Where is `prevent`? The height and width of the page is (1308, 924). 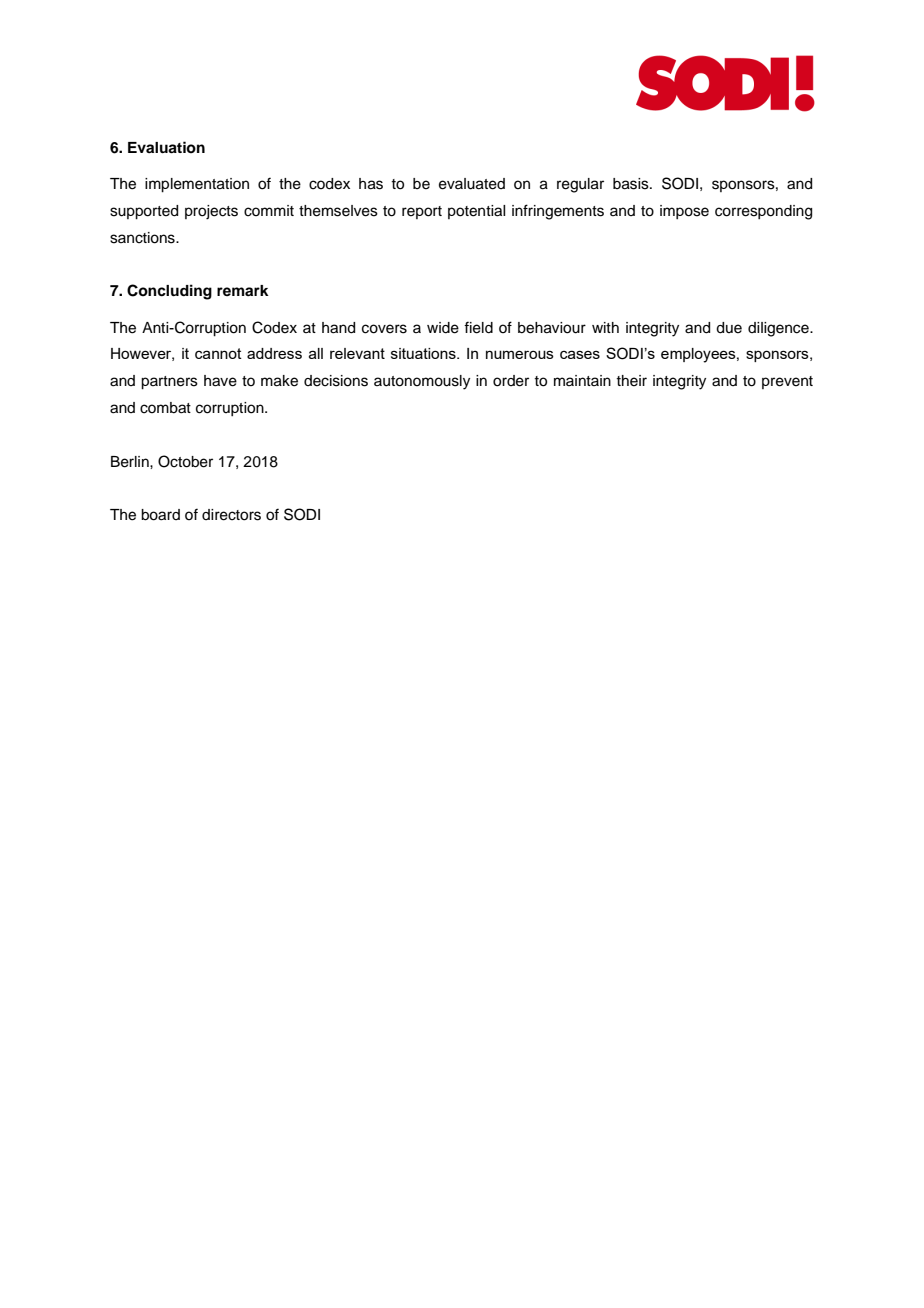 prevent is located at coordinates (787, 382).
